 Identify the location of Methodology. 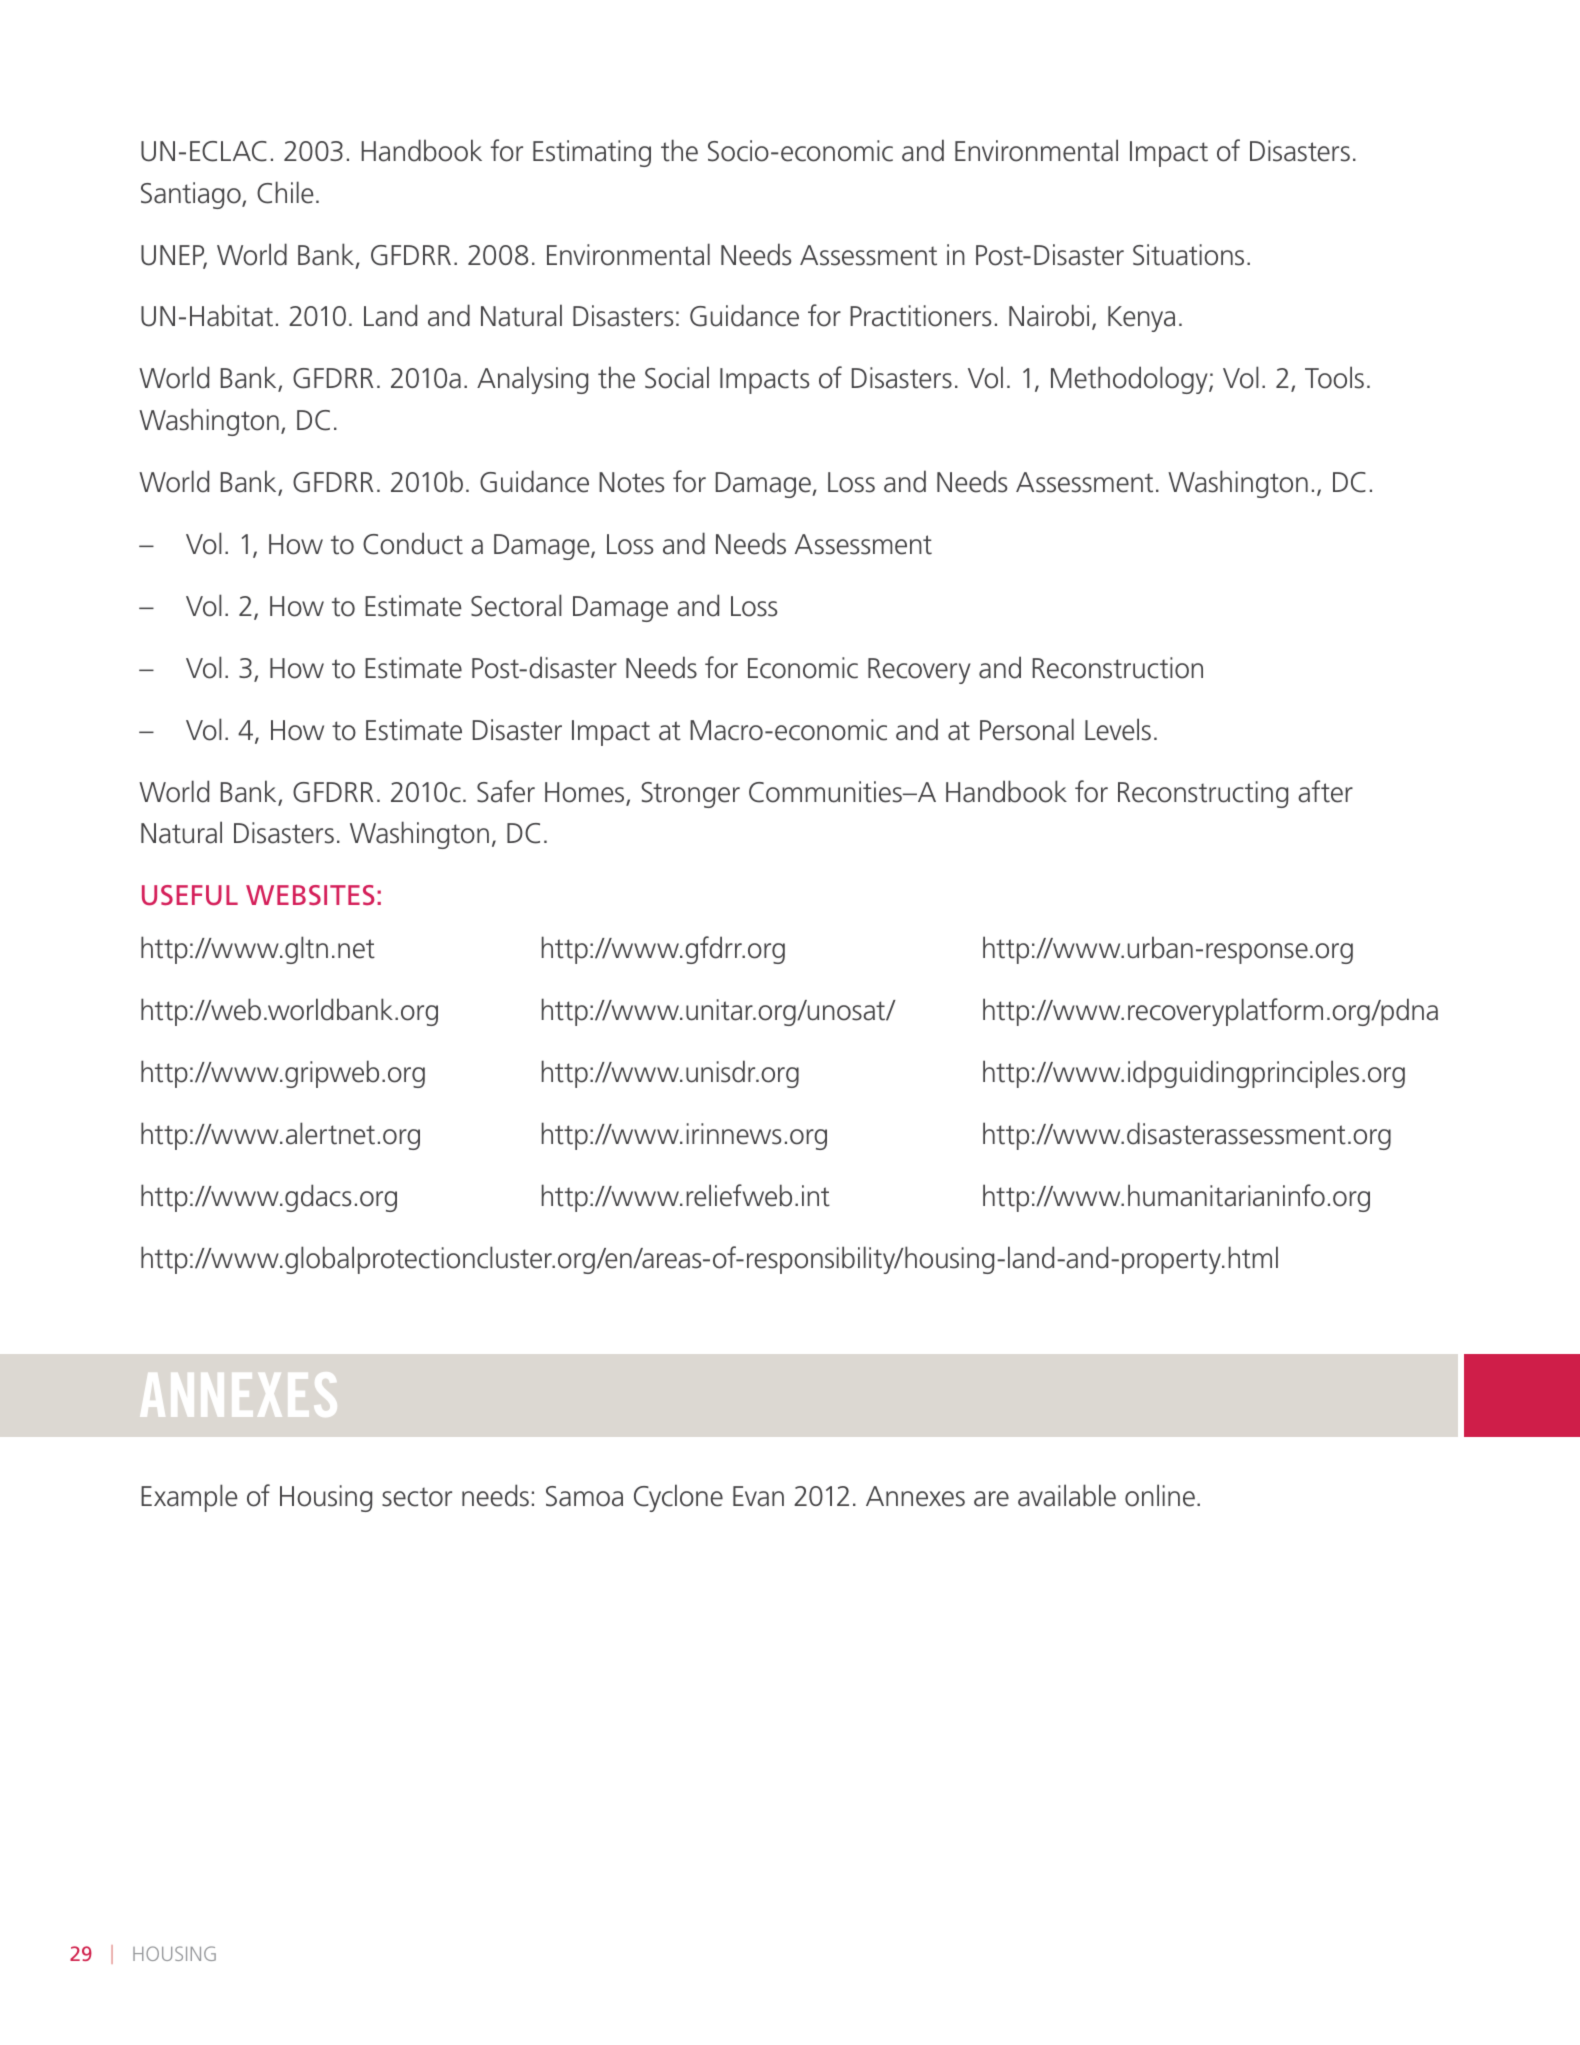
(1130, 380).
